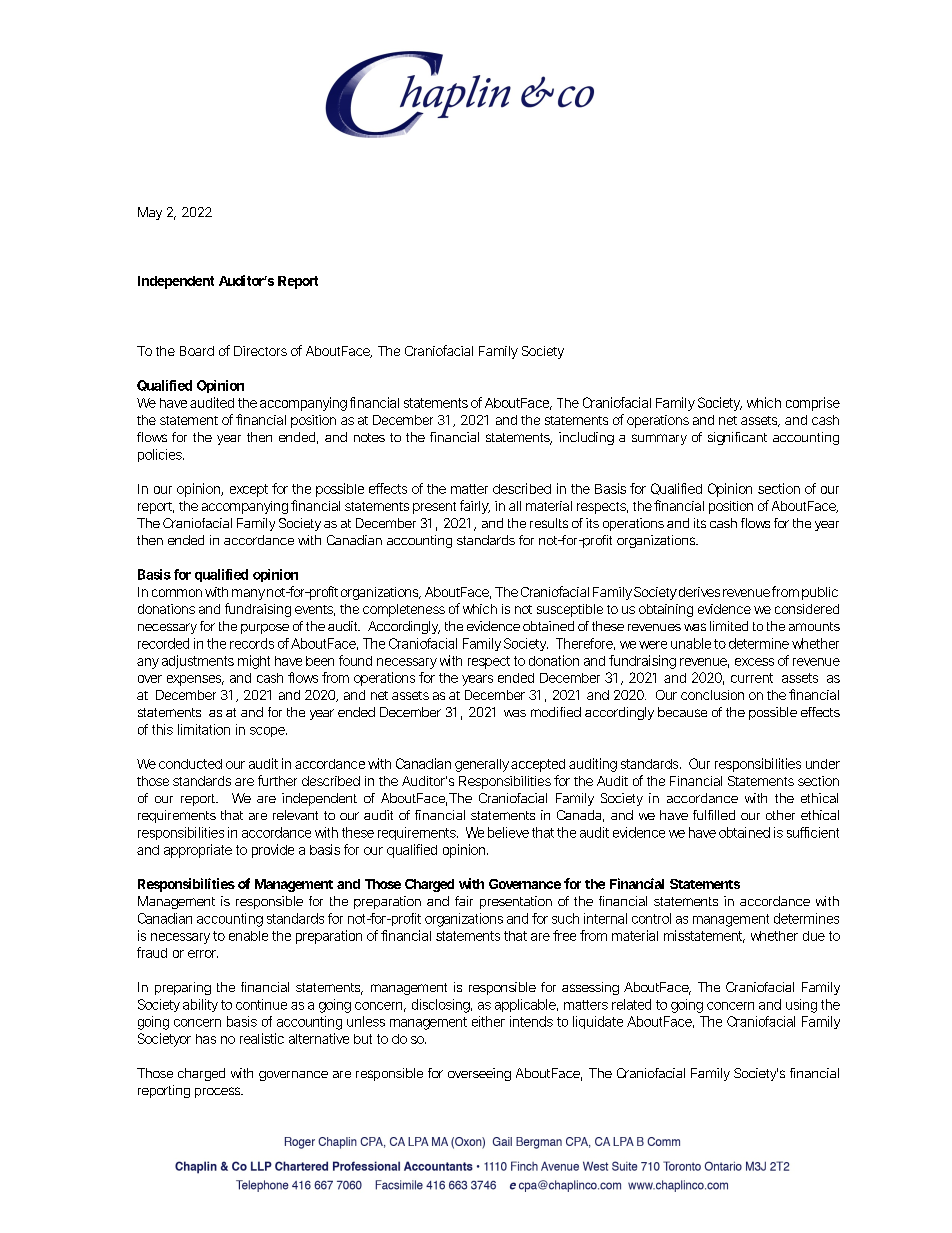 The image size is (952, 1233). What do you see at coordinates (549, 523) in the document?
I see `results` at bounding box center [549, 523].
